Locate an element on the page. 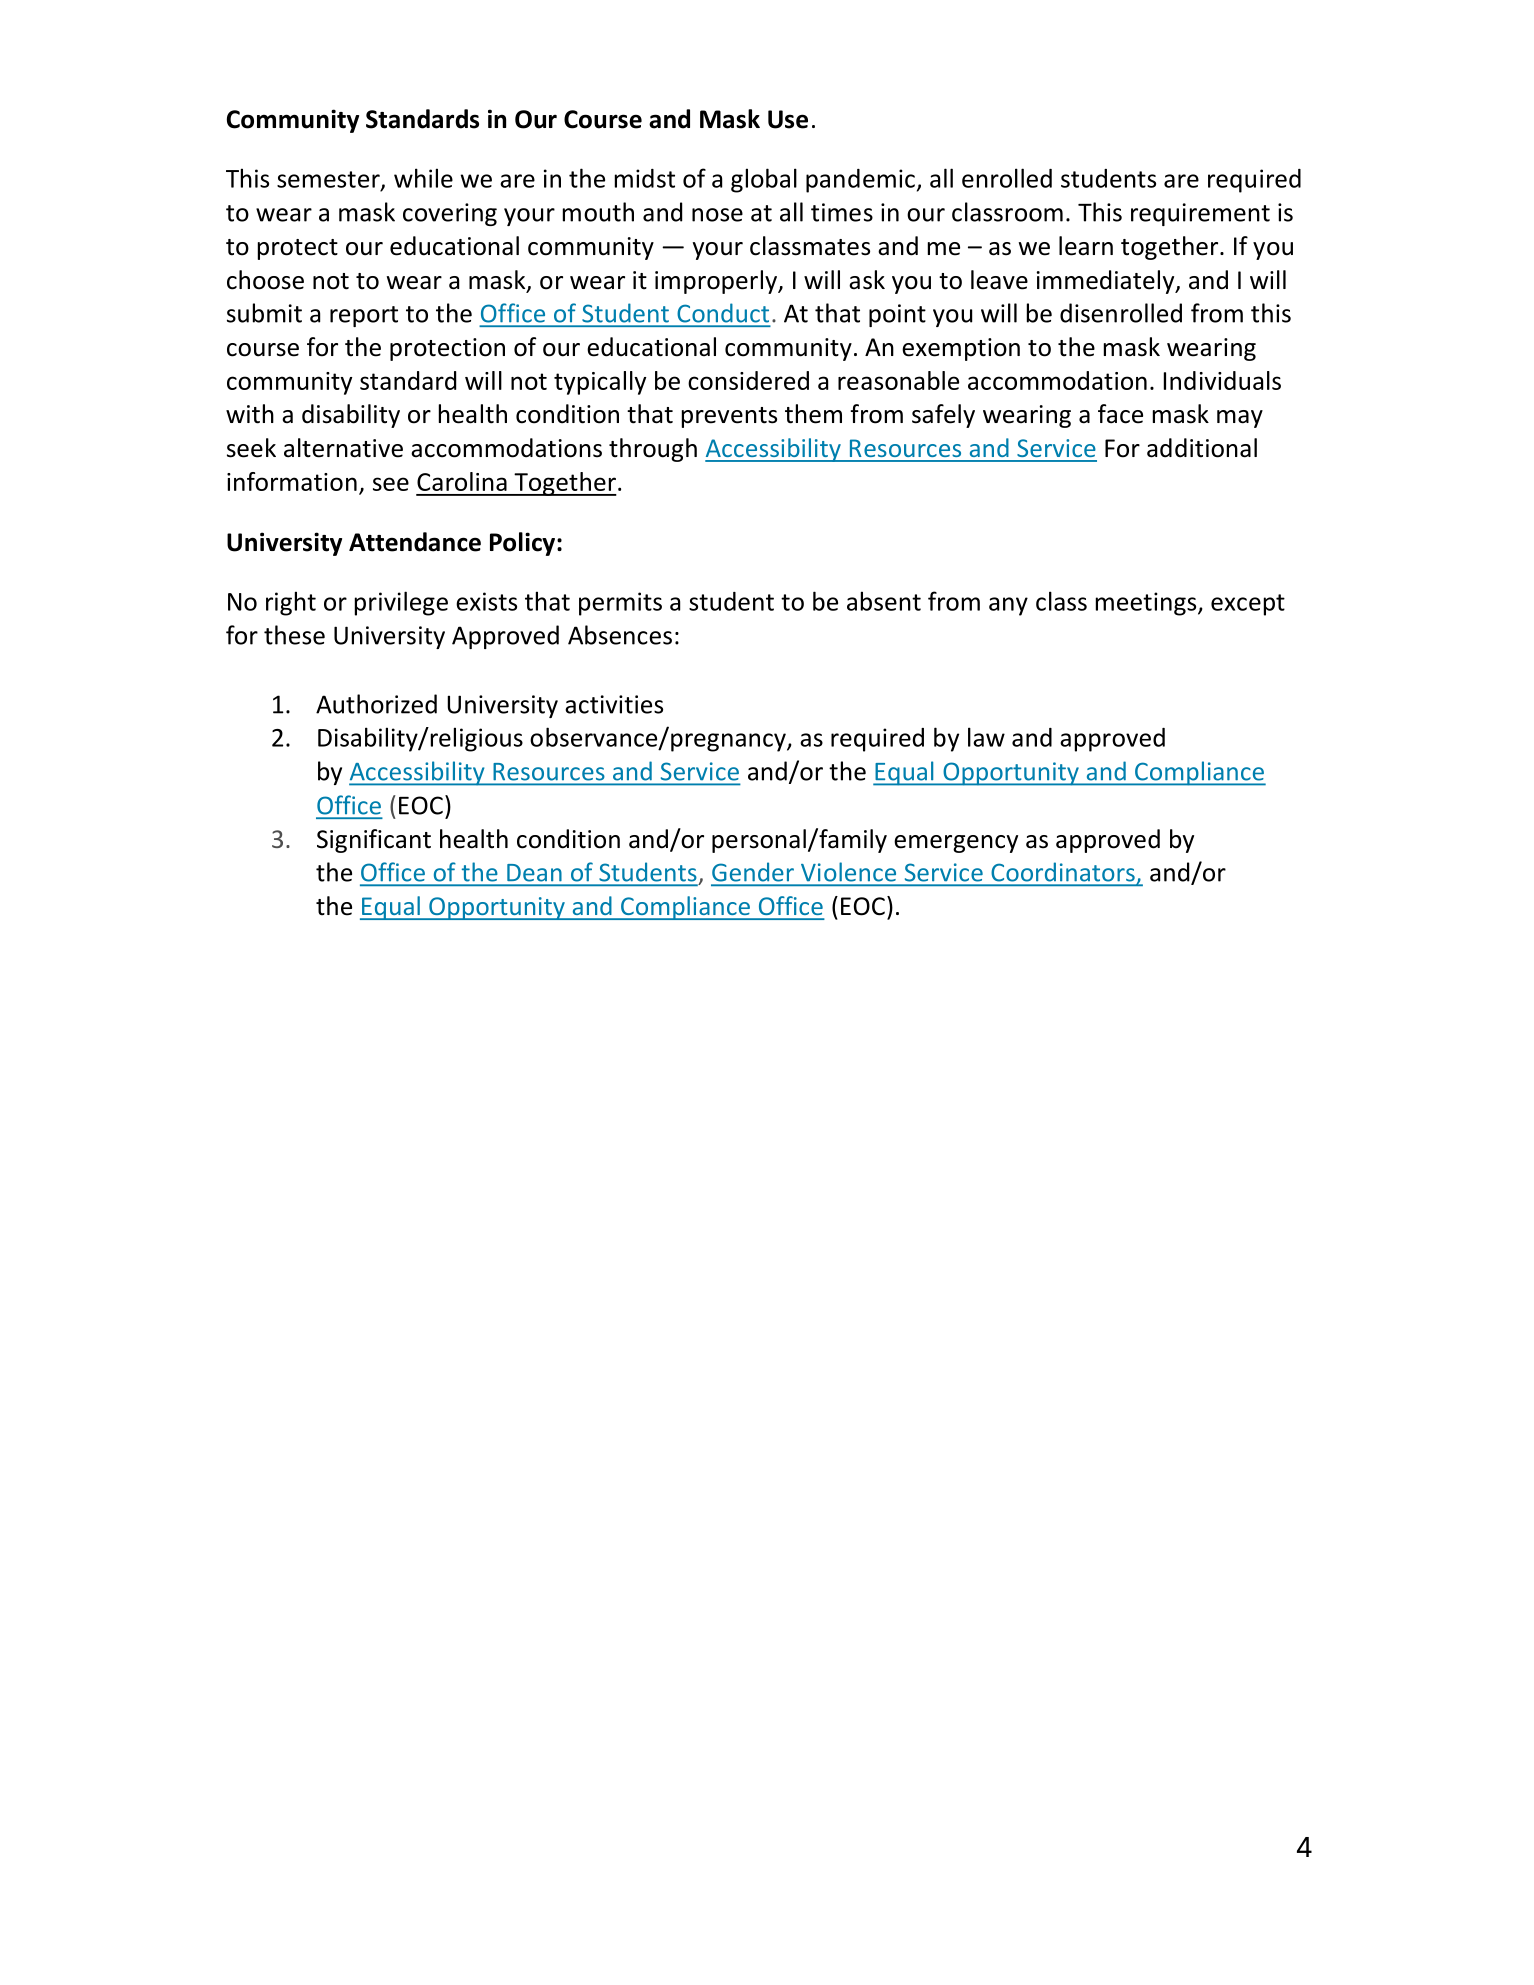 The height and width of the document is (1985, 1534). these is located at coordinates (294, 635).
